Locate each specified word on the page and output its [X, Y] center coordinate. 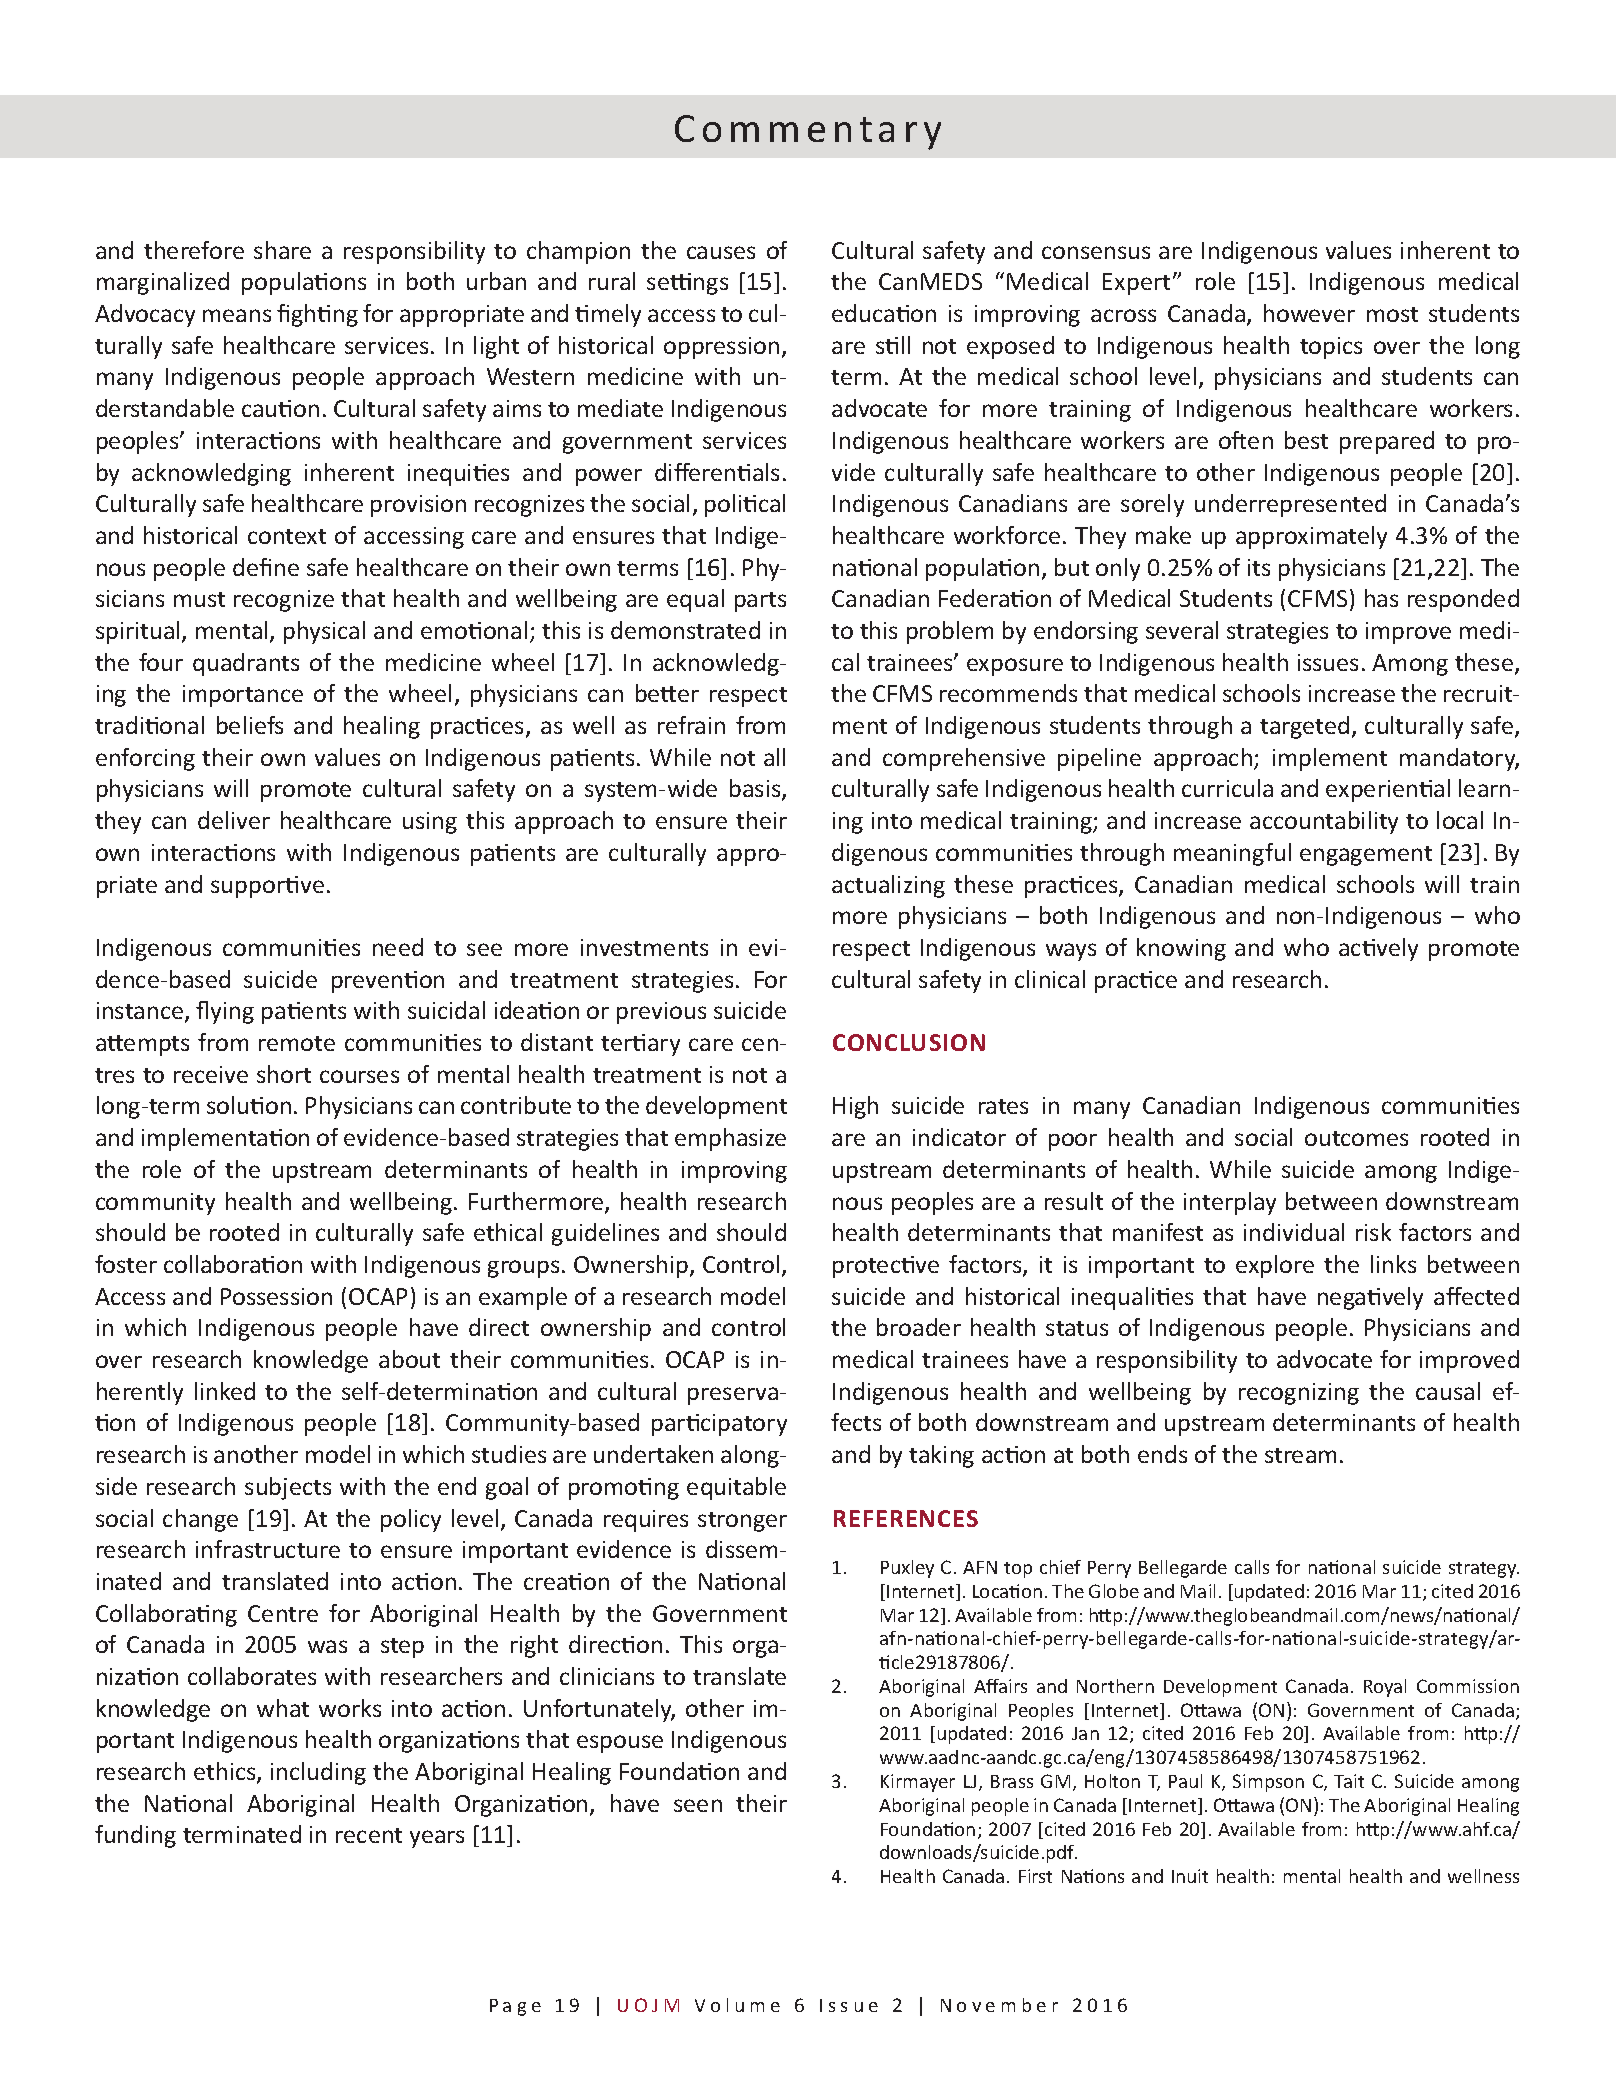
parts [760, 602]
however [1309, 313]
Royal [1385, 1688]
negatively [1370, 1298]
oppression [721, 348]
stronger [742, 1522]
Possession [276, 1296]
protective [886, 1267]
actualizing [888, 886]
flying [225, 1012]
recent [369, 1835]
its [1259, 567]
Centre [283, 1613]
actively [1378, 949]
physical [324, 632]
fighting [317, 315]
